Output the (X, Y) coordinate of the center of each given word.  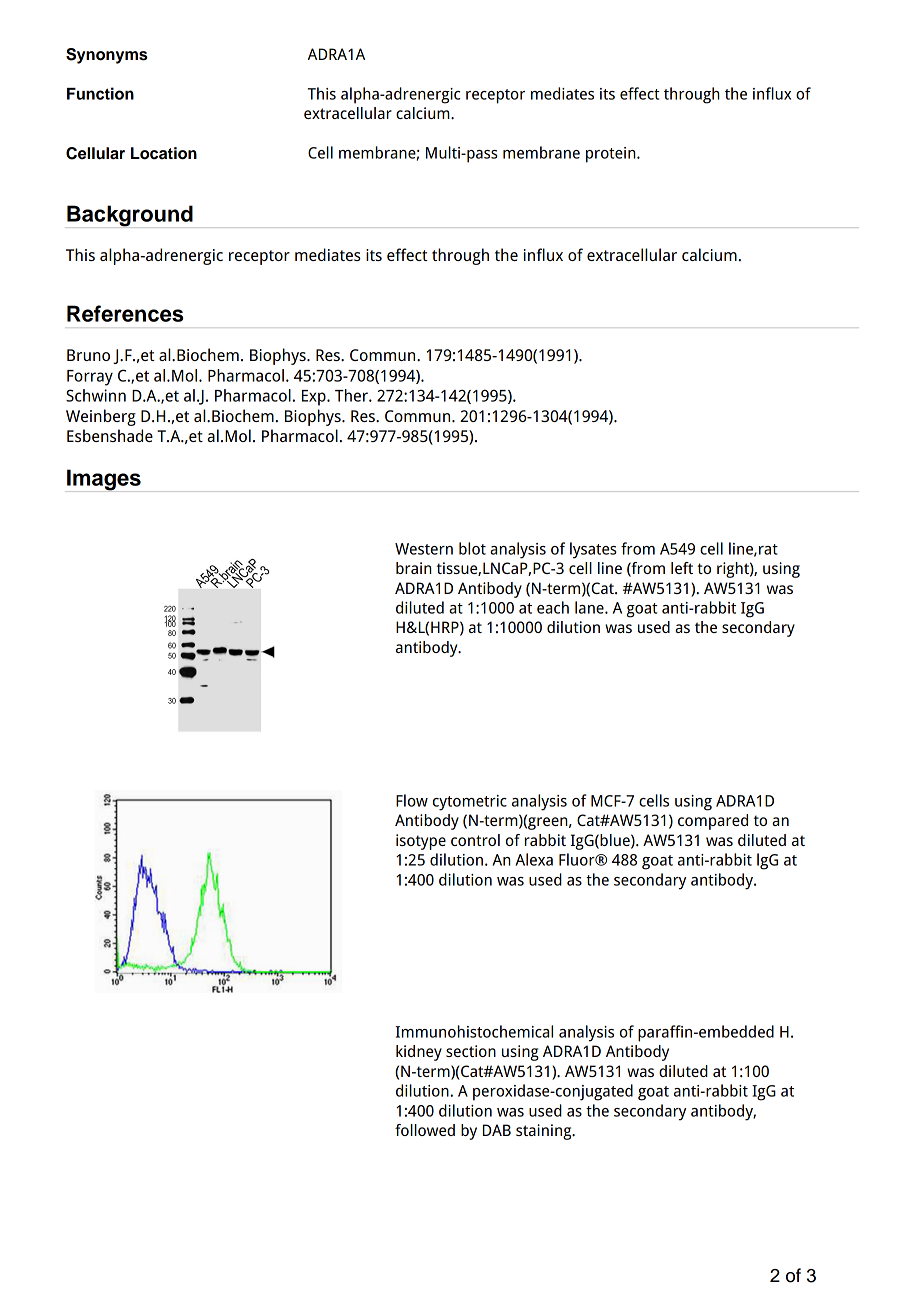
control (475, 840)
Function (100, 93)
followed (425, 1130)
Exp (315, 398)
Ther (352, 395)
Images (104, 480)
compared (713, 822)
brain (413, 568)
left (682, 568)
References (125, 313)
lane (590, 607)
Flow (412, 800)
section (471, 1051)
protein (612, 155)
